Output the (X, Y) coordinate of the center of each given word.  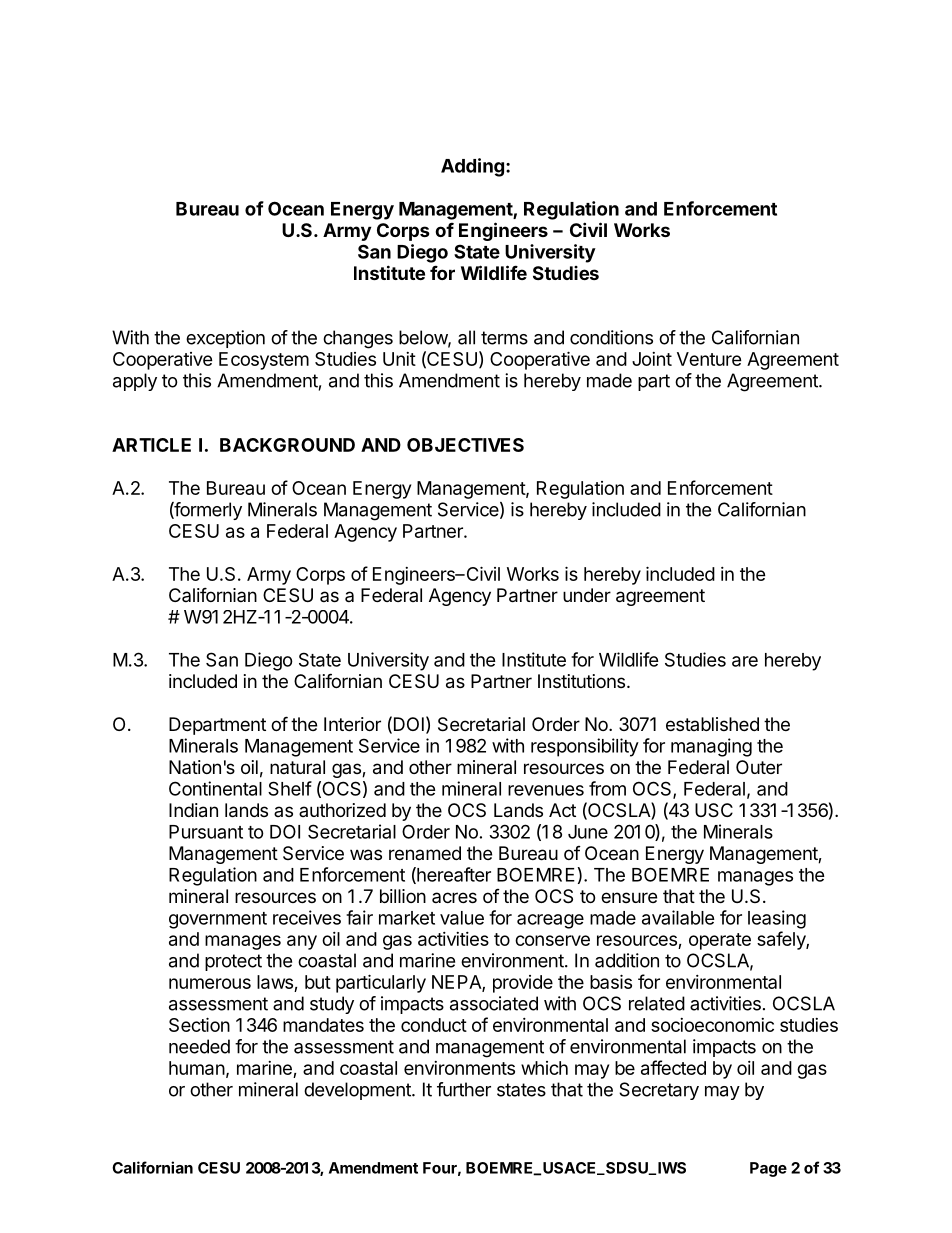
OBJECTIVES (465, 445)
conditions (611, 337)
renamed (425, 853)
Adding (472, 167)
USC (714, 810)
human (197, 1068)
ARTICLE (151, 445)
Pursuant (206, 832)
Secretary (659, 1091)
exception (225, 339)
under (587, 595)
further (464, 1089)
